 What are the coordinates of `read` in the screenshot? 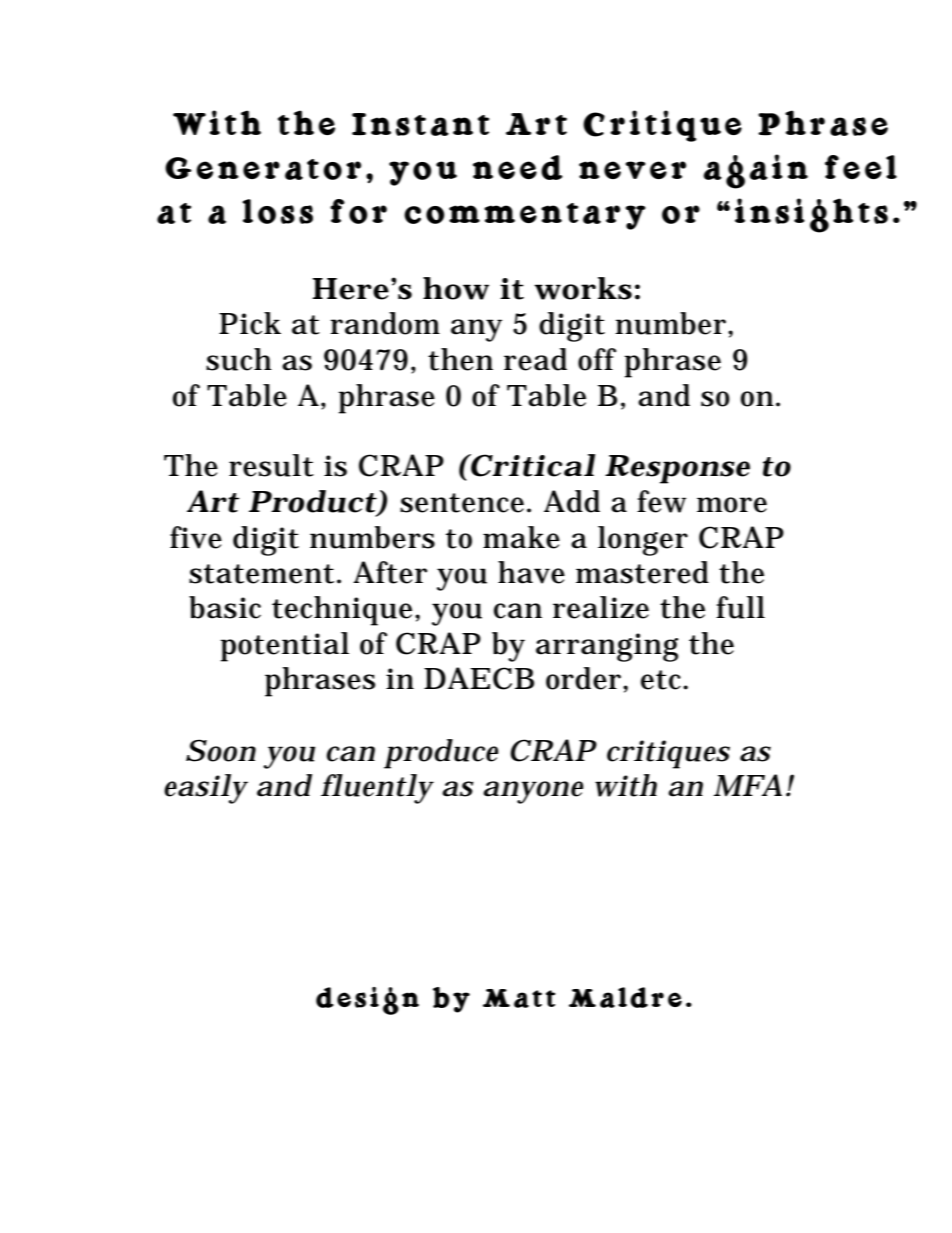 It's located at (535, 359).
